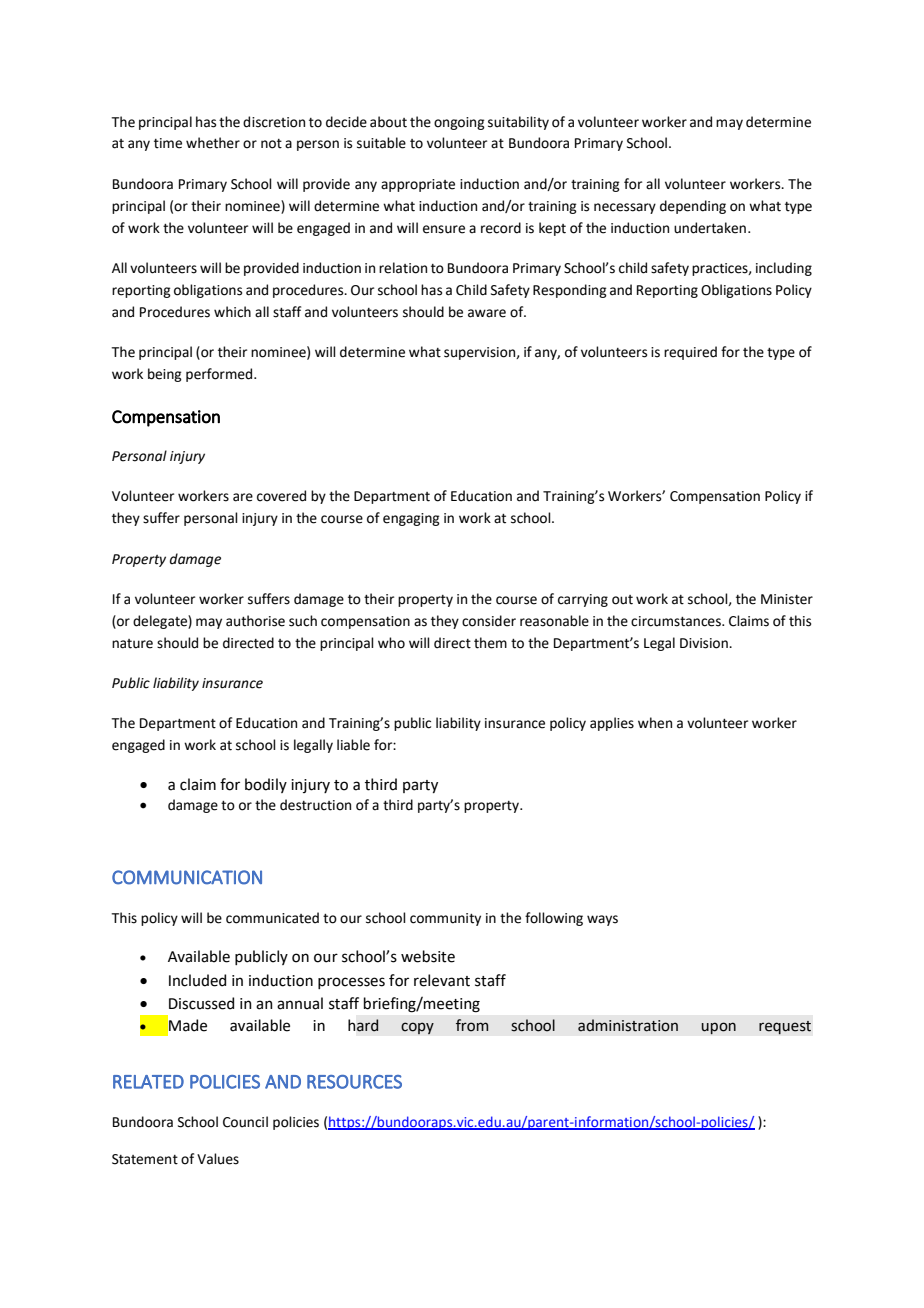 This page has height=1308, width=924. Describe the element at coordinates (354, 1082) in the page. I see `RESOURCES` at that location.
